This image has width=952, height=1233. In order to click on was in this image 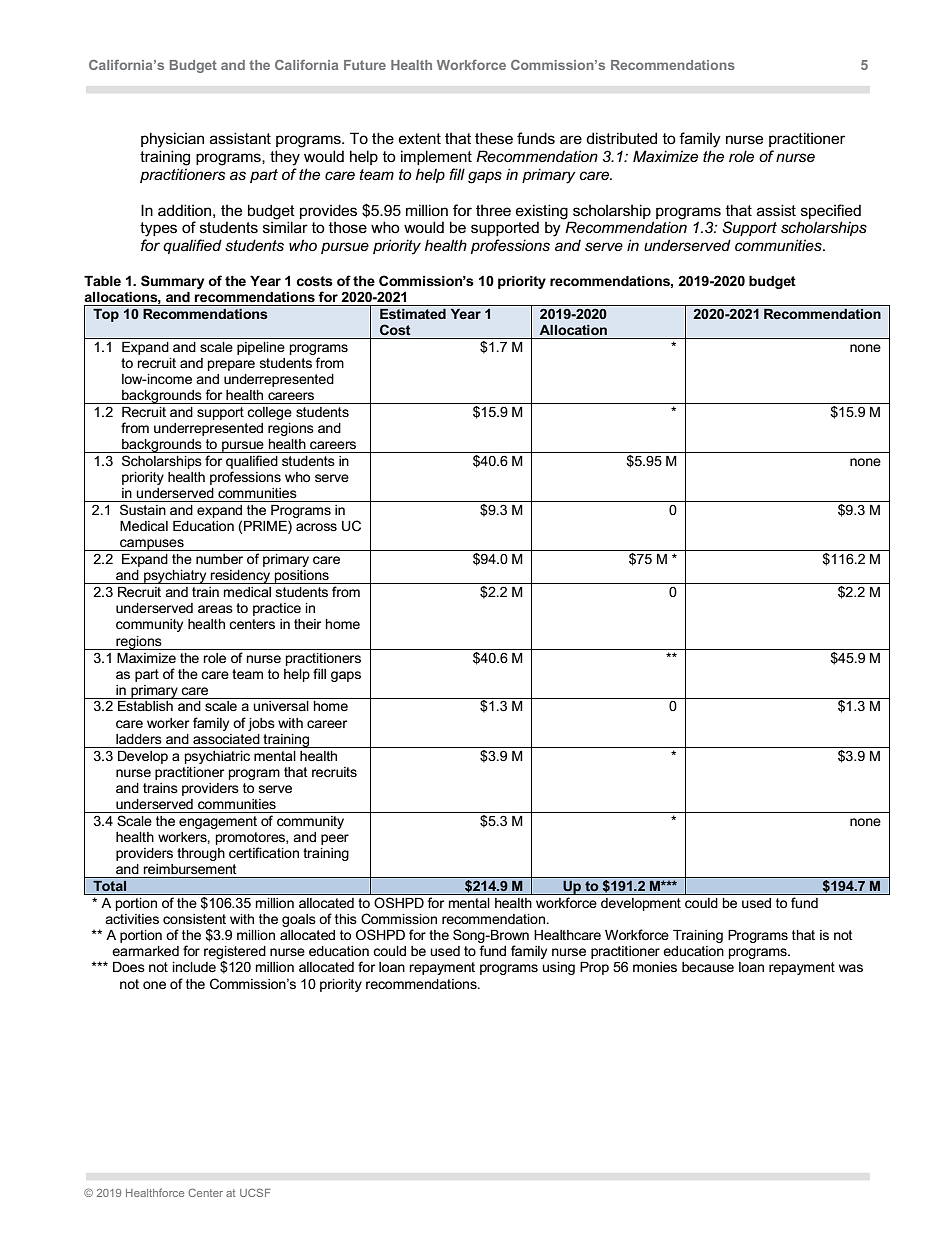, I will do `click(851, 968)`.
